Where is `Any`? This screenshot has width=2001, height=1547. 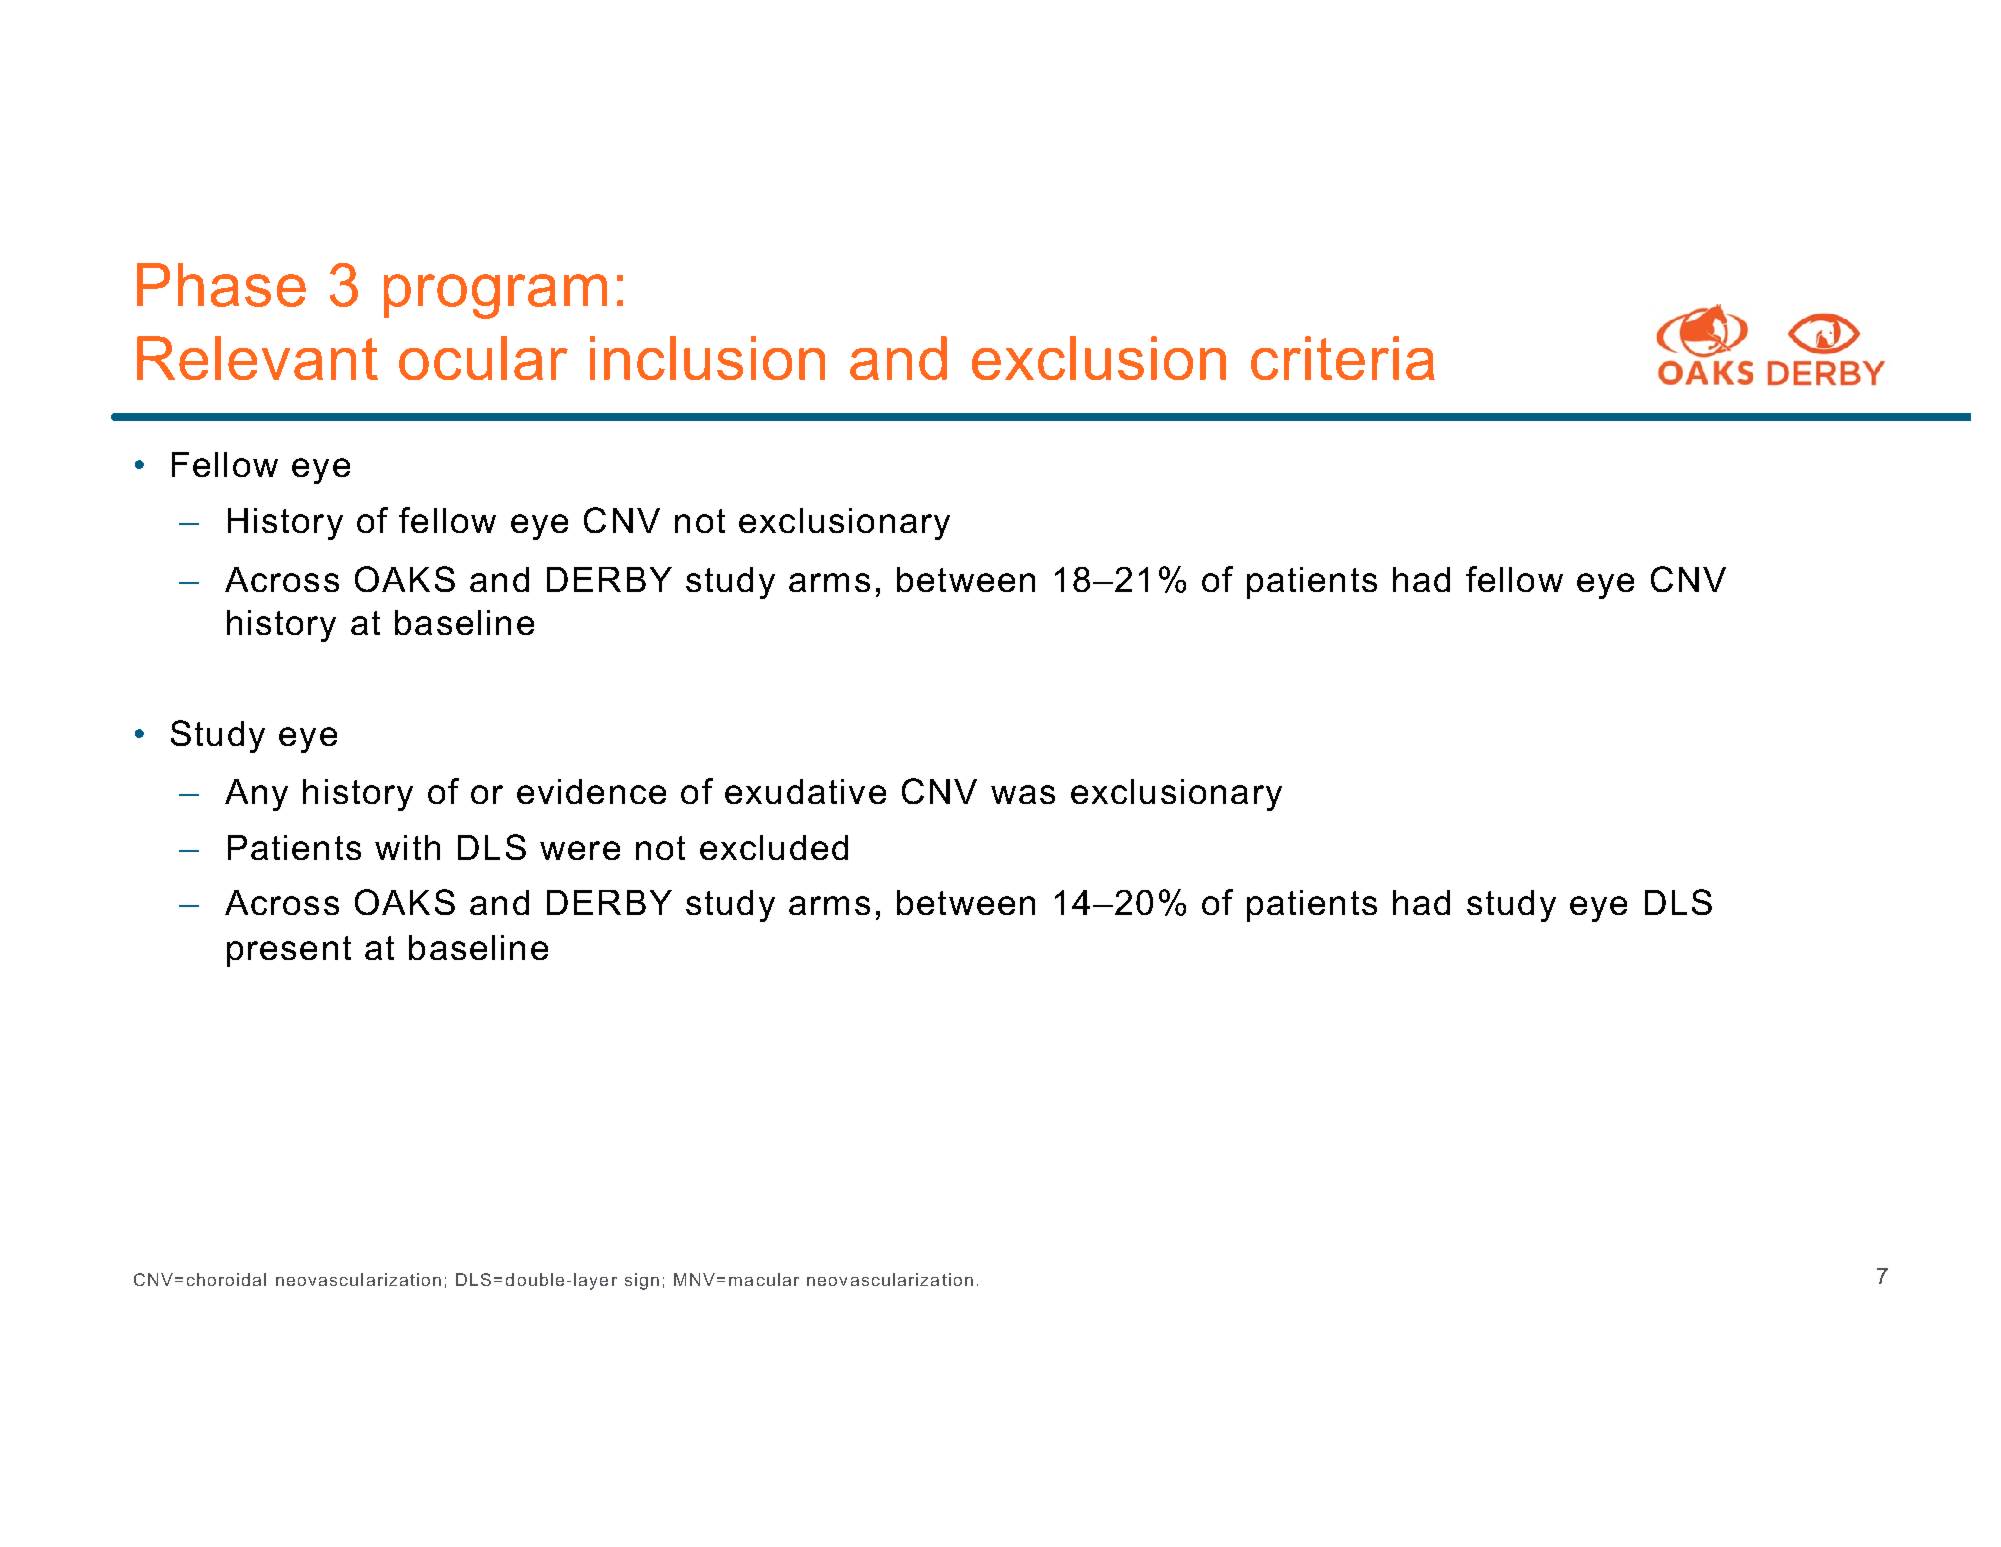 Any is located at coordinates (256, 795).
